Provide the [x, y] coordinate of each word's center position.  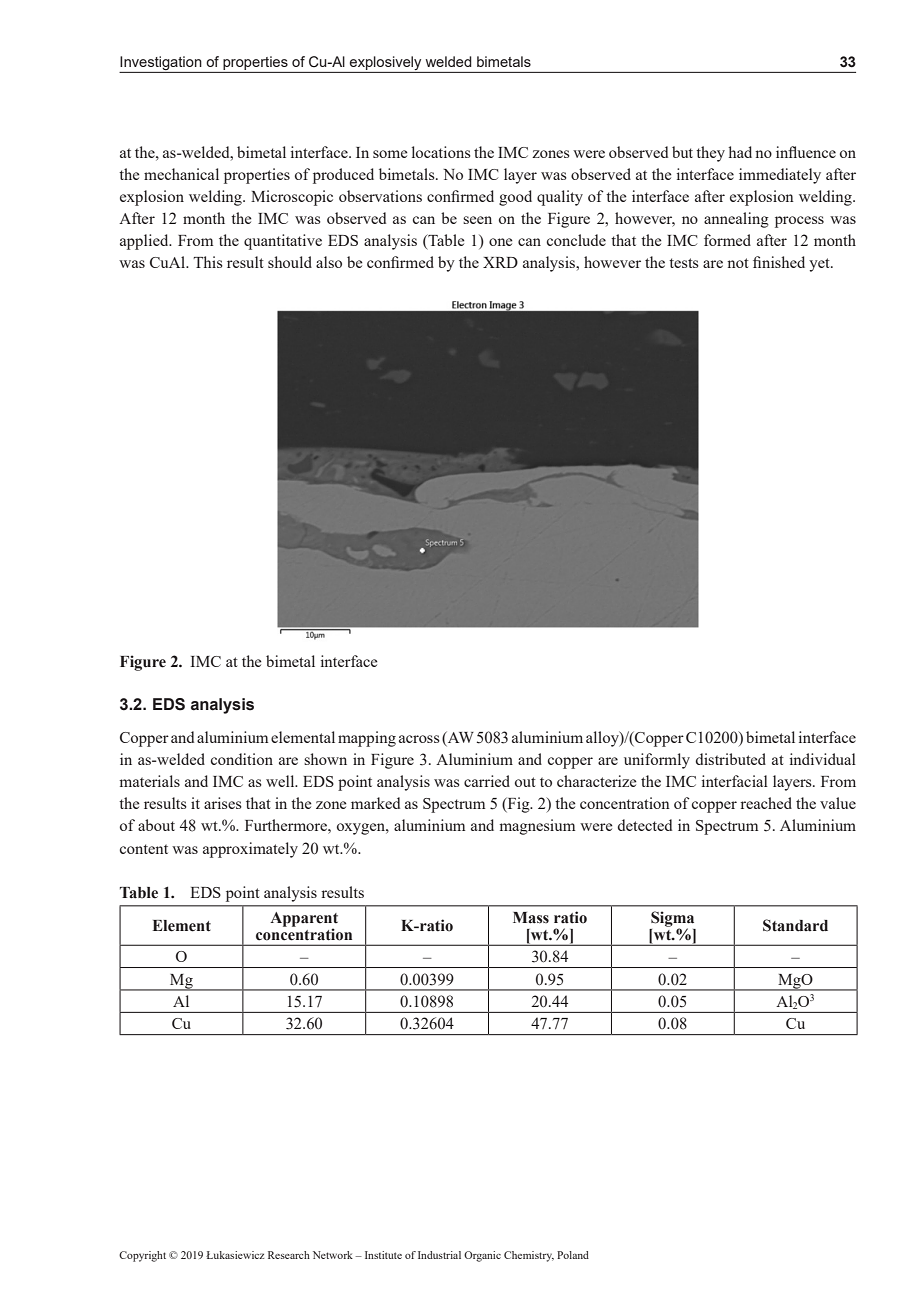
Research [289, 1255]
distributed [730, 759]
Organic [482, 1256]
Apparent [304, 920]
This [208, 262]
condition [242, 759]
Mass [531, 918]
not [738, 263]
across [419, 739]
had [740, 152]
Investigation [161, 64]
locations [441, 152]
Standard [795, 925]
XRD [500, 262]
